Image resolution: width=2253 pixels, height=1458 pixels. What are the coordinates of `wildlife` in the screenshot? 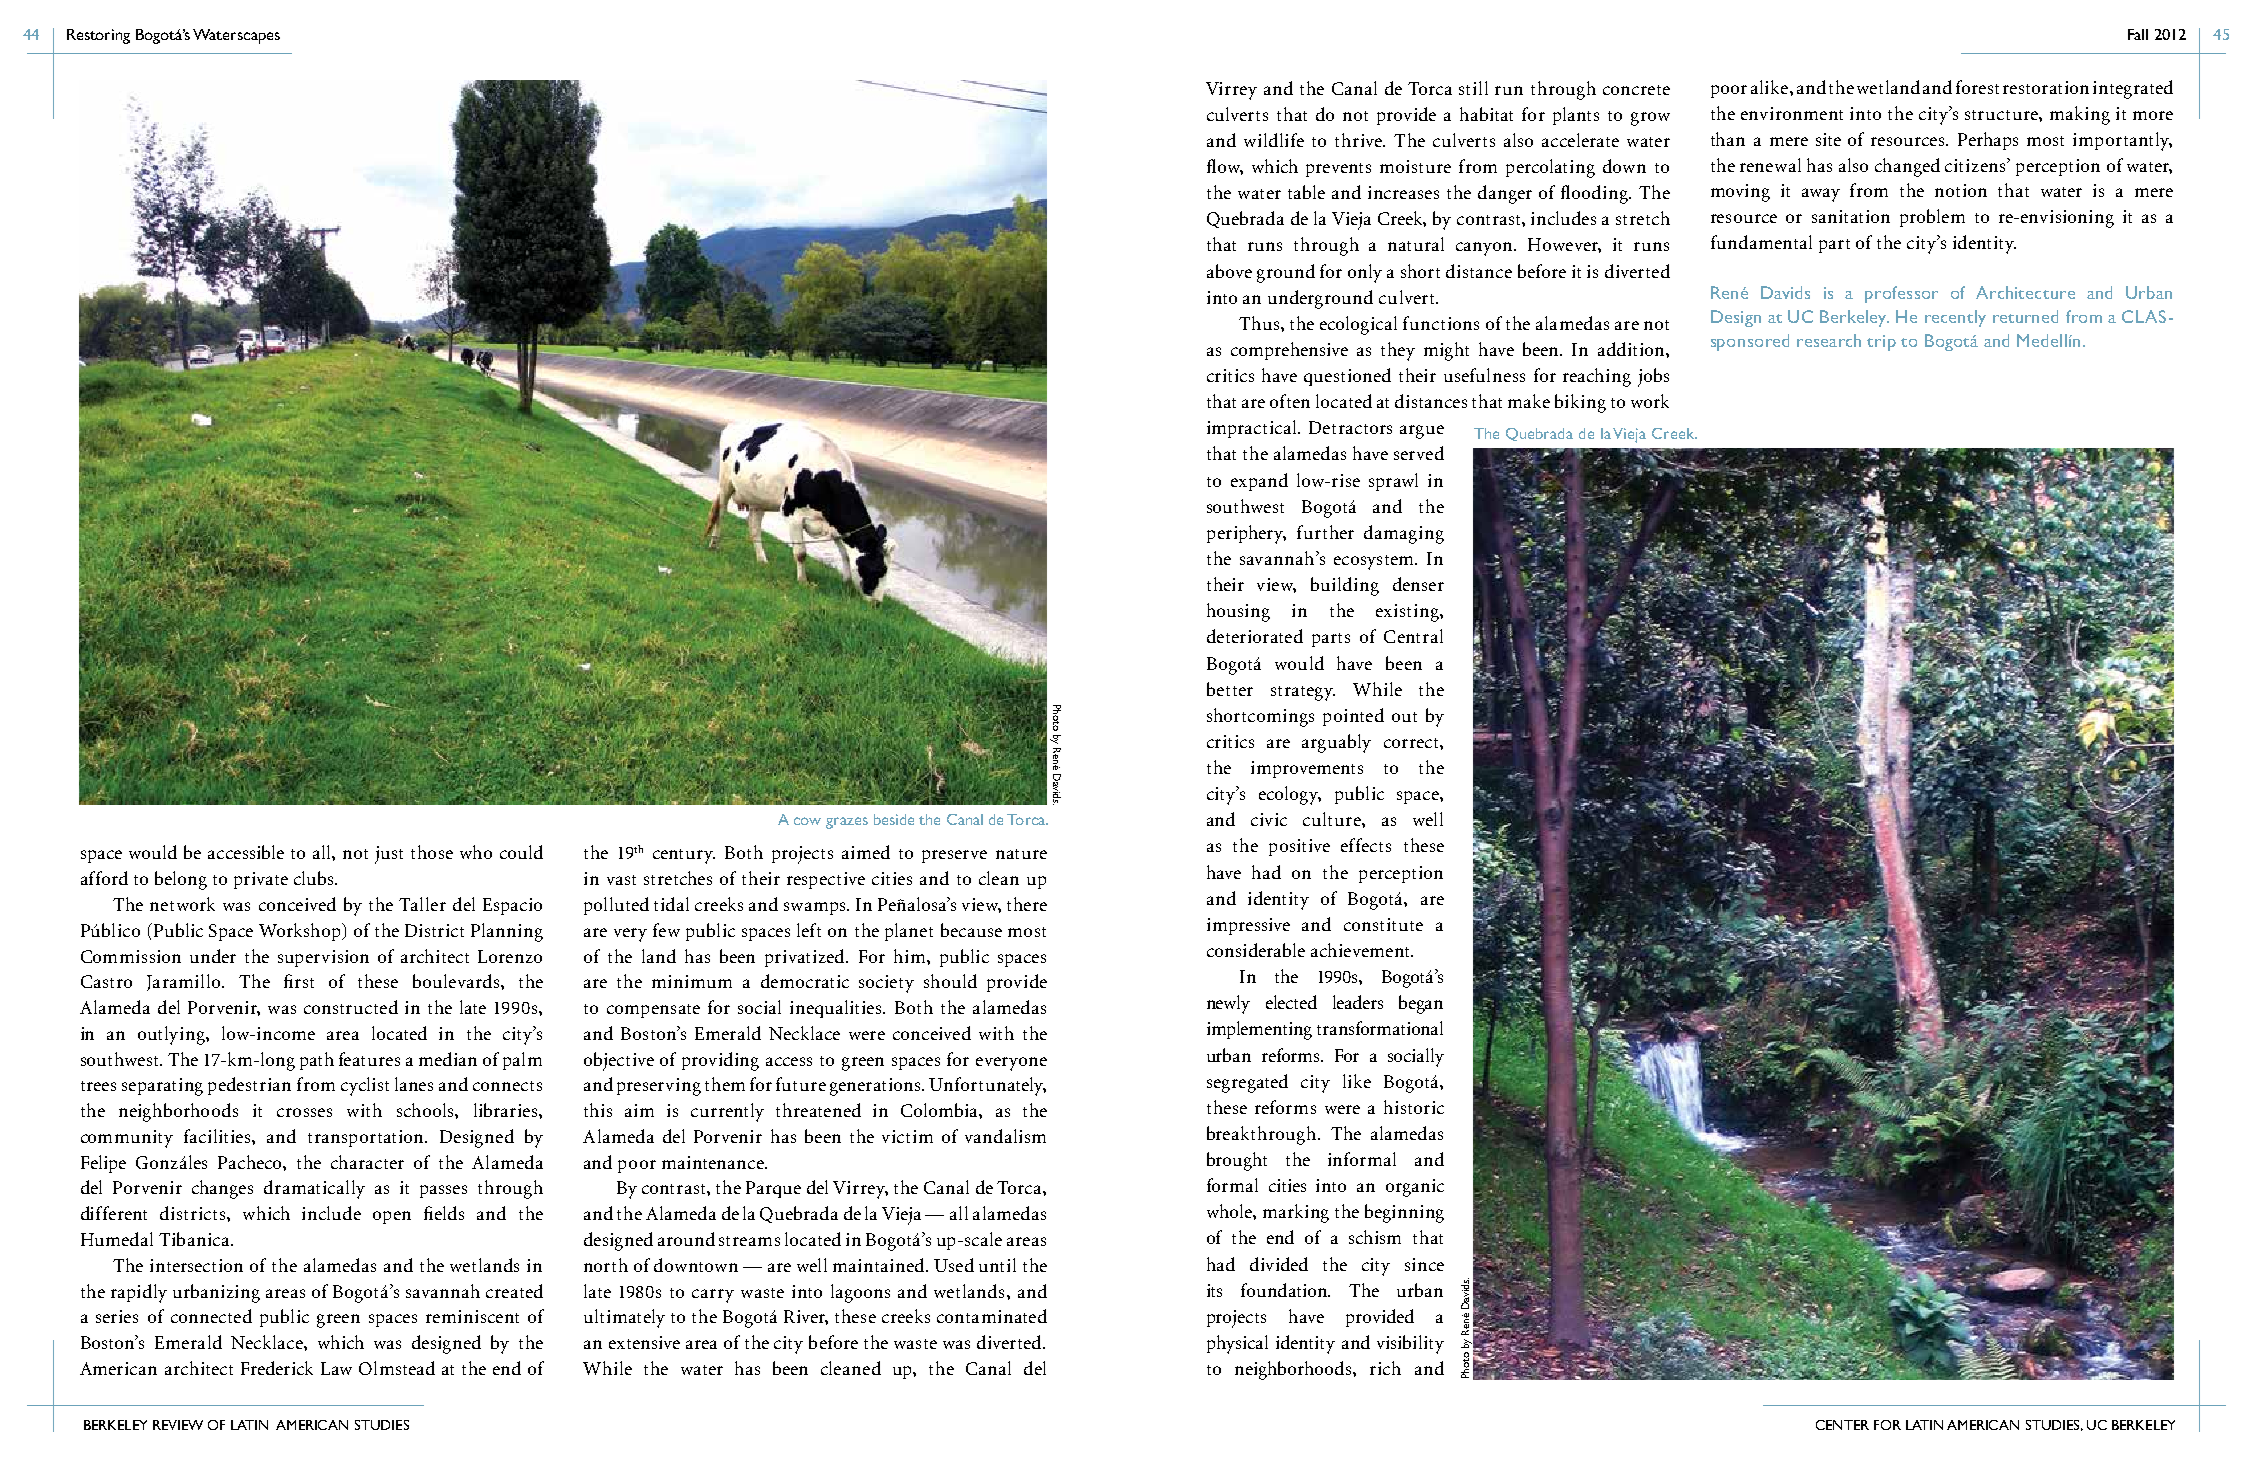 It's located at (1274, 140).
